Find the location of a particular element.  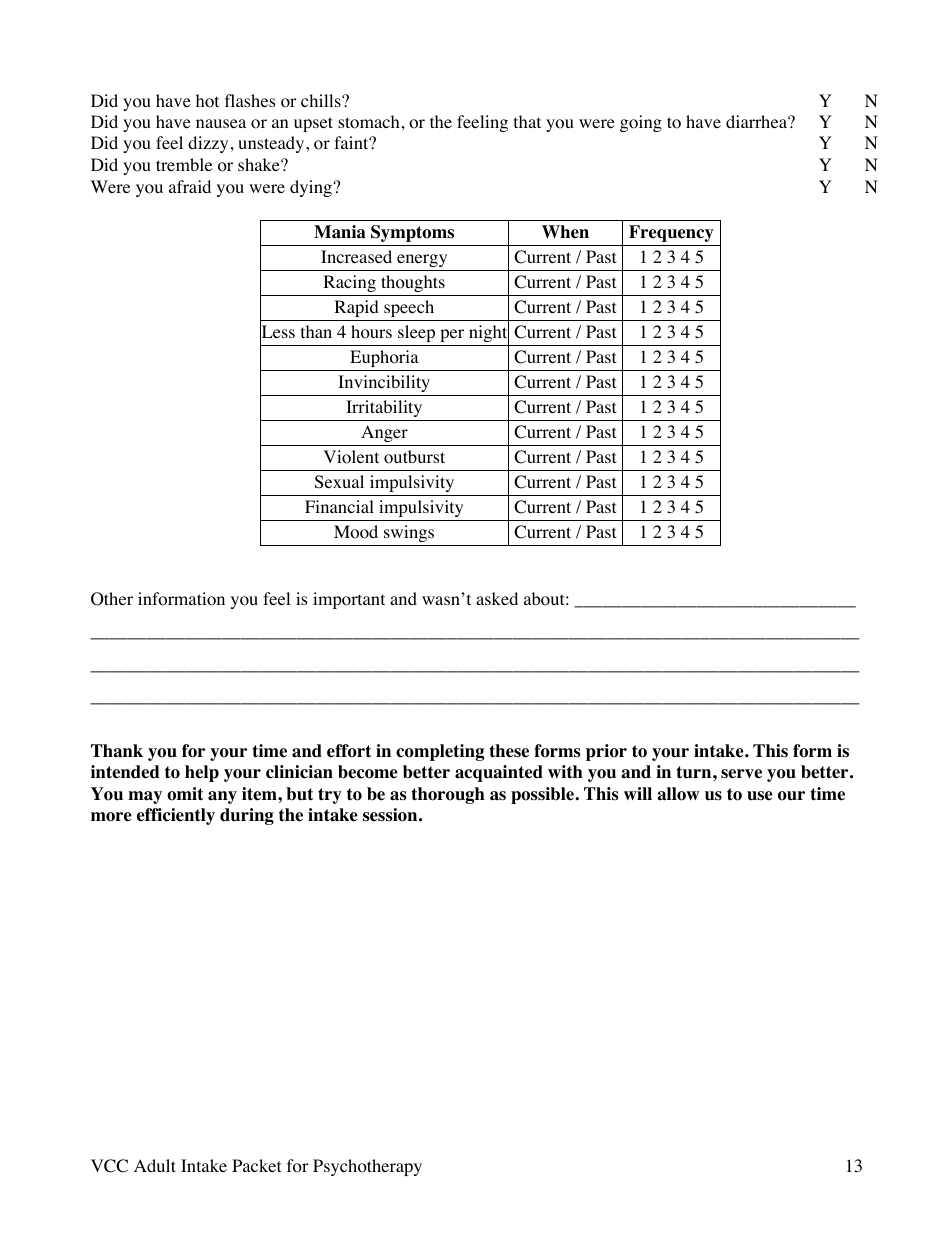

Adult is located at coordinates (155, 1165).
